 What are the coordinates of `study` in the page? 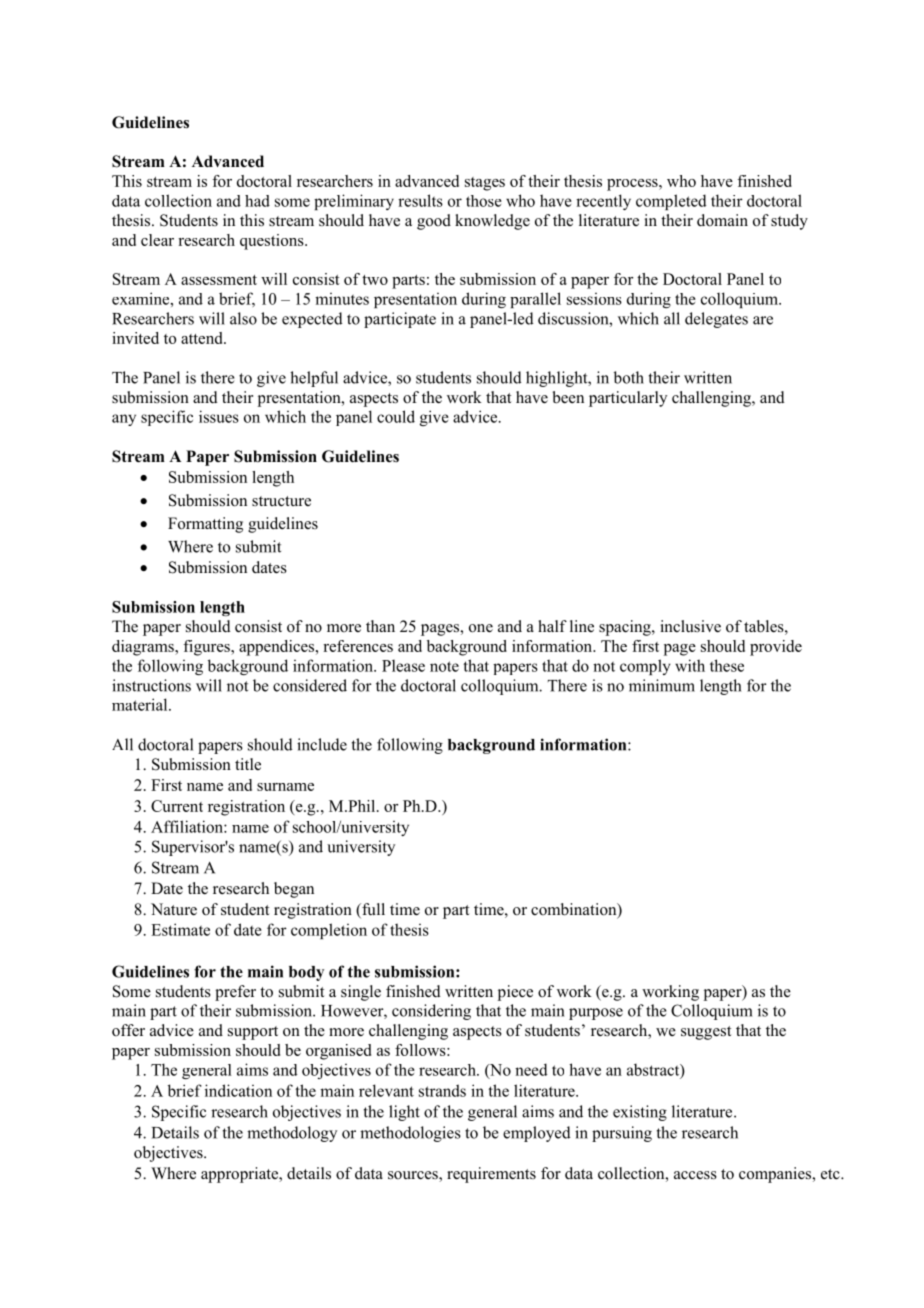 It's located at (789, 222).
